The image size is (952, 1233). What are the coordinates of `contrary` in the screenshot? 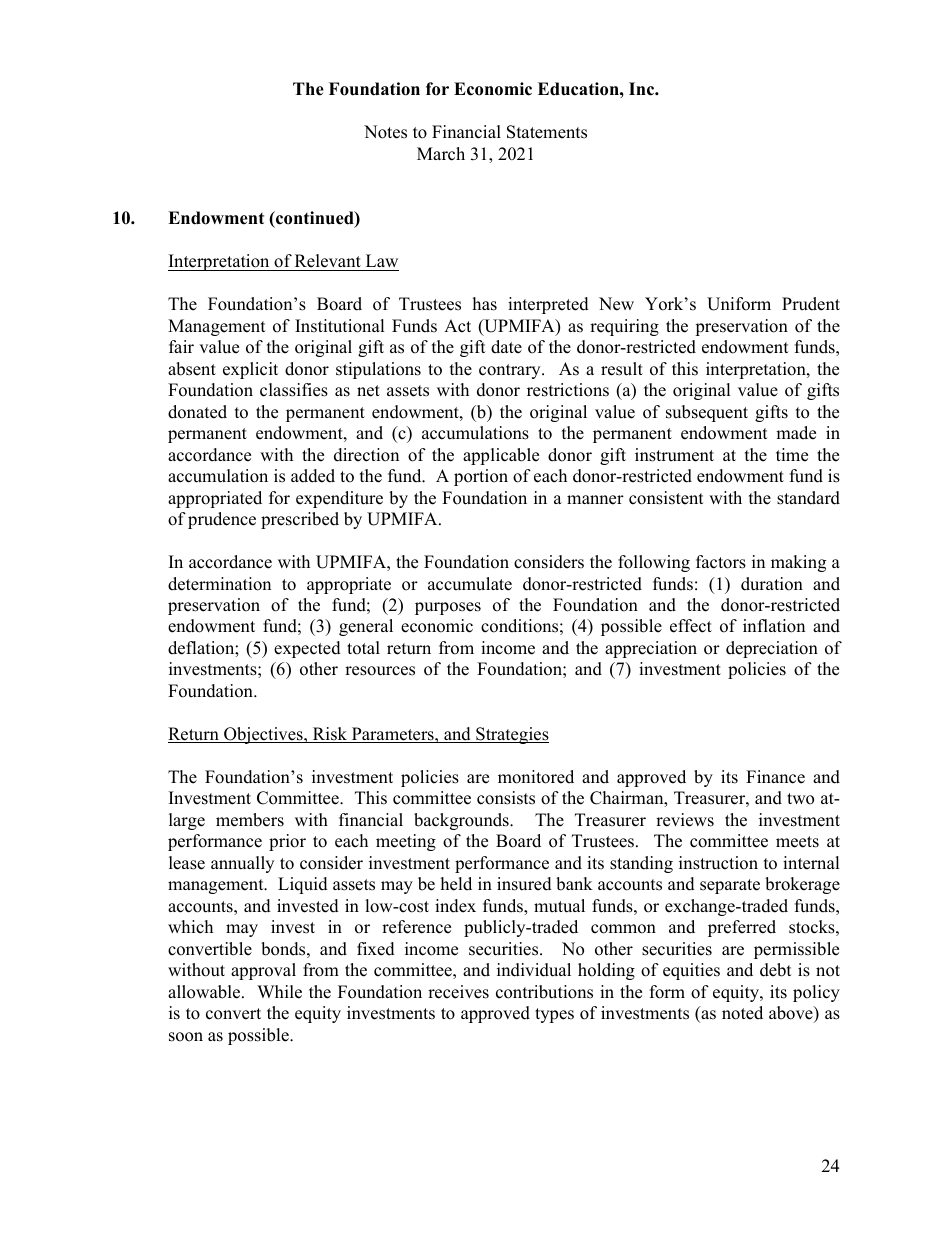 It's located at (511, 371).
